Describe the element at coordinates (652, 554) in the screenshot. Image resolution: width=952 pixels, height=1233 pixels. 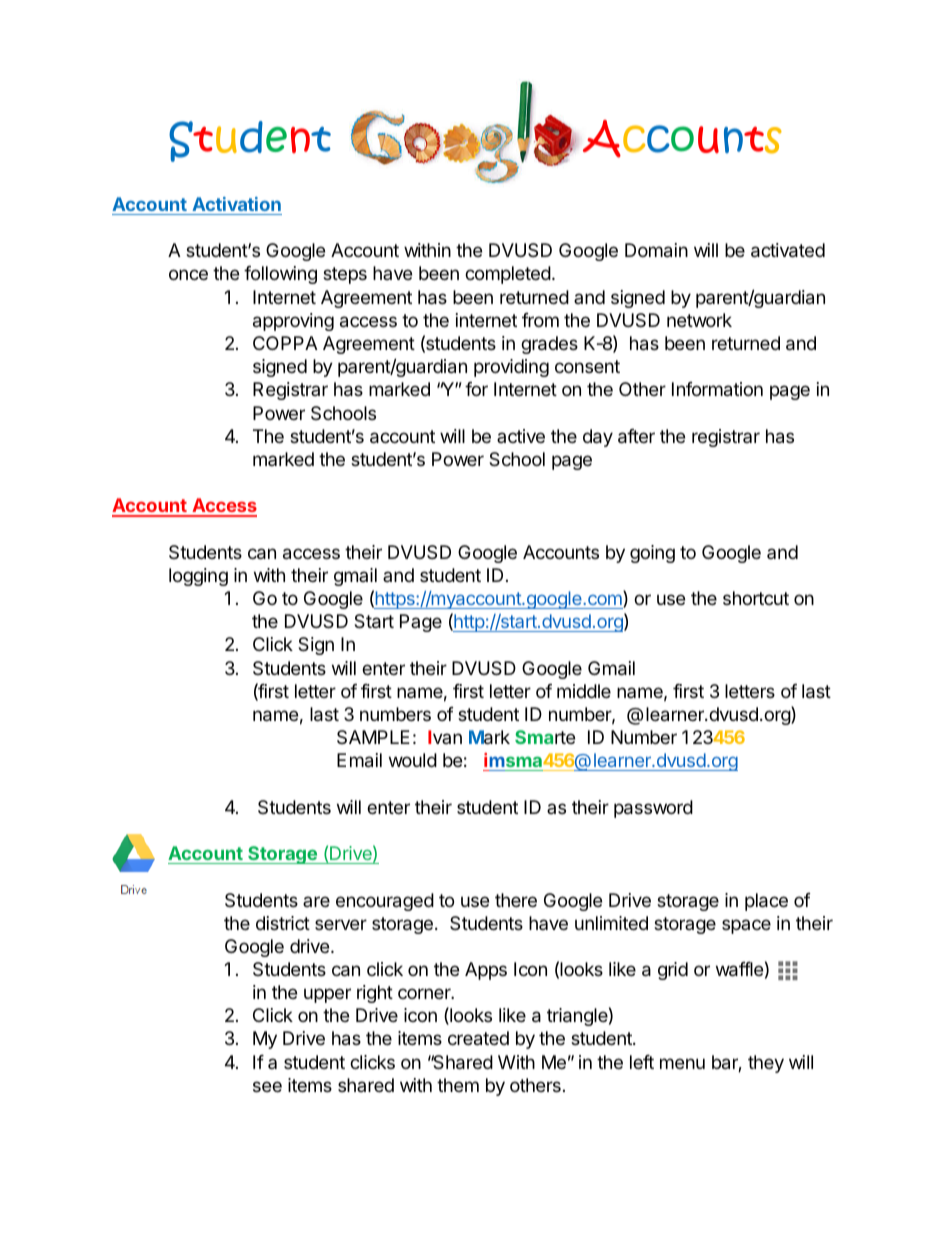
I see `going` at that location.
